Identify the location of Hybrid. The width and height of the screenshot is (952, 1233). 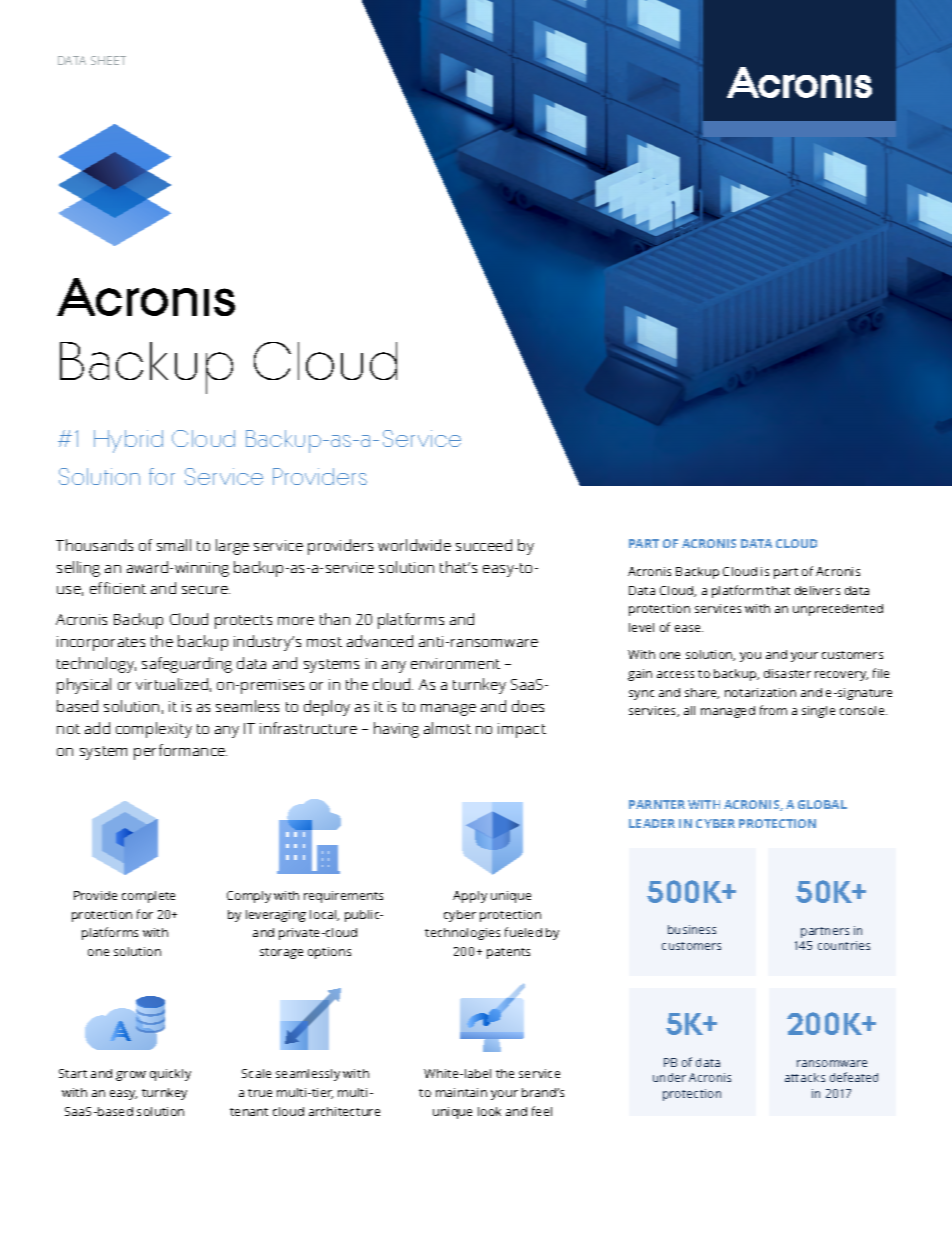
(128, 441).
